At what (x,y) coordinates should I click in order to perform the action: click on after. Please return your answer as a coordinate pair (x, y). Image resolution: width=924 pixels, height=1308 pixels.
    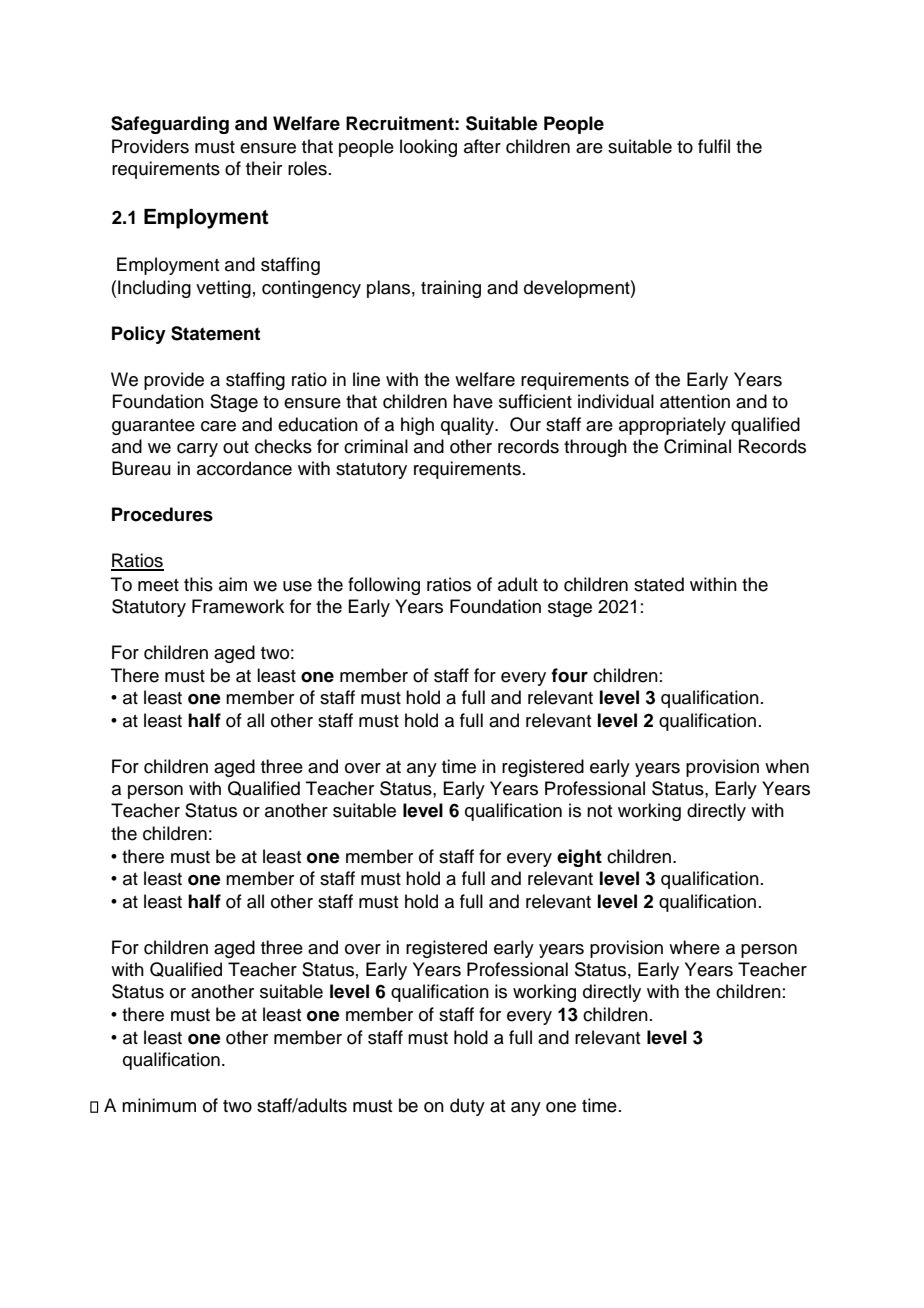
    Looking at the image, I should click on (482, 146).
